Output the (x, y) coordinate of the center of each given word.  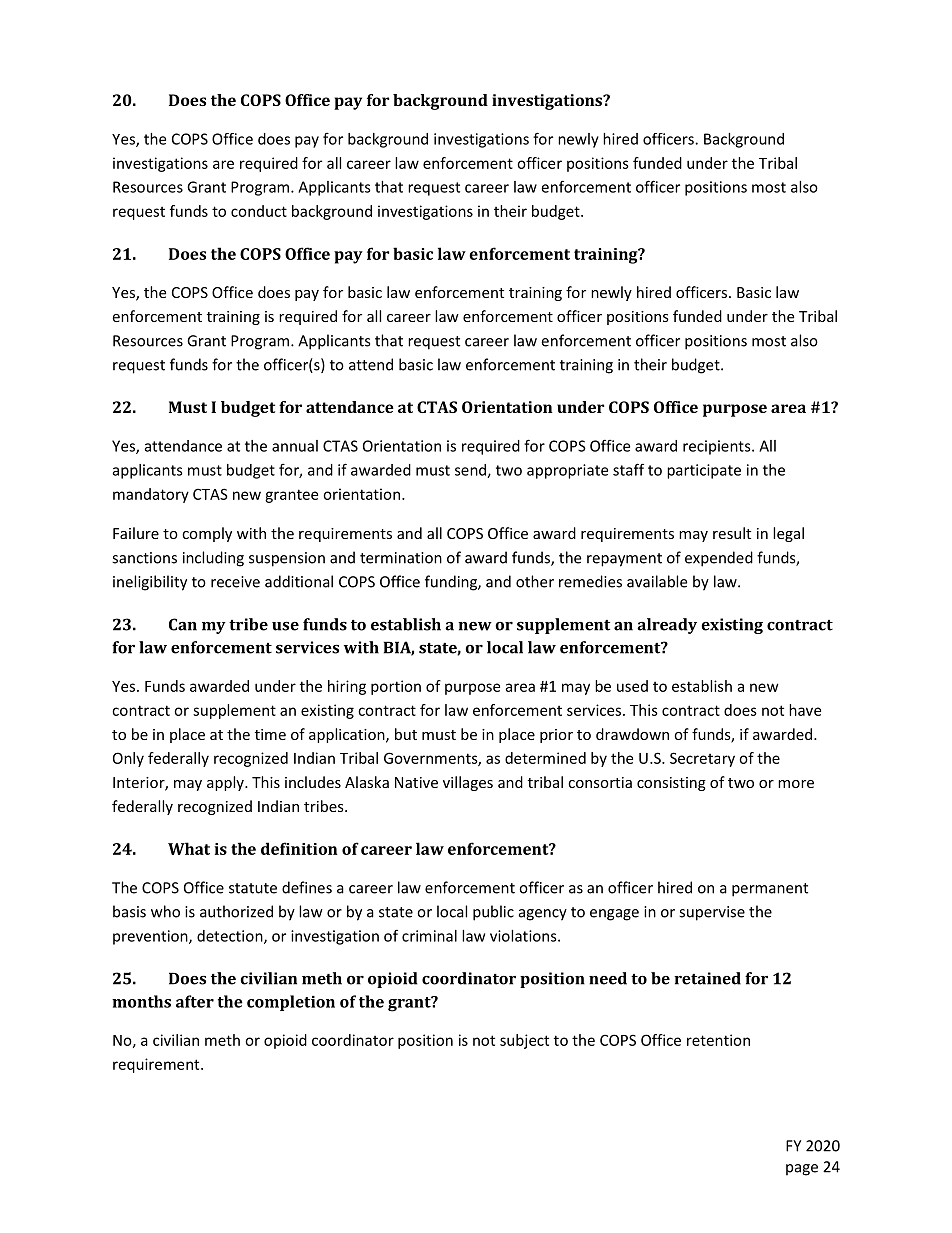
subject (524, 1041)
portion (396, 687)
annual (295, 446)
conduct (259, 211)
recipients (718, 447)
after (195, 1001)
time (270, 734)
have (805, 710)
